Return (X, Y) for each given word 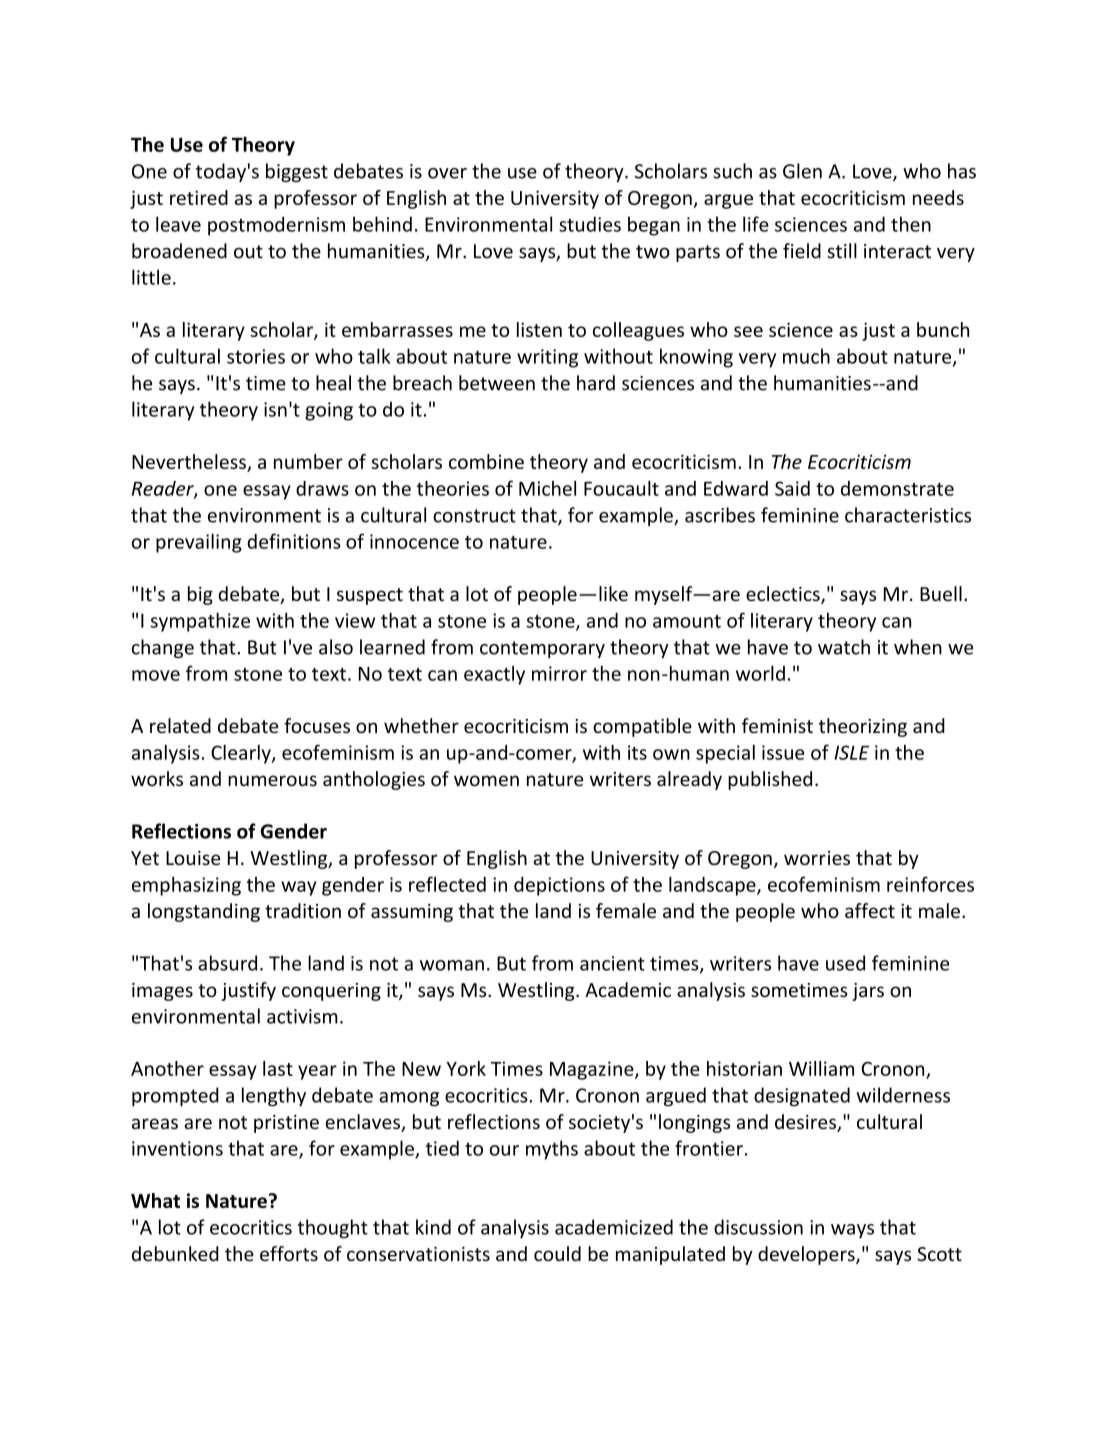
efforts (289, 1253)
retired (199, 197)
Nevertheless (190, 463)
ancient (612, 963)
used (845, 963)
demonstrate (897, 488)
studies (590, 224)
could (557, 1253)
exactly (494, 675)
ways (852, 1231)
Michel (547, 488)
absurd (227, 963)
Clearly (242, 754)
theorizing (863, 727)
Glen (802, 171)
